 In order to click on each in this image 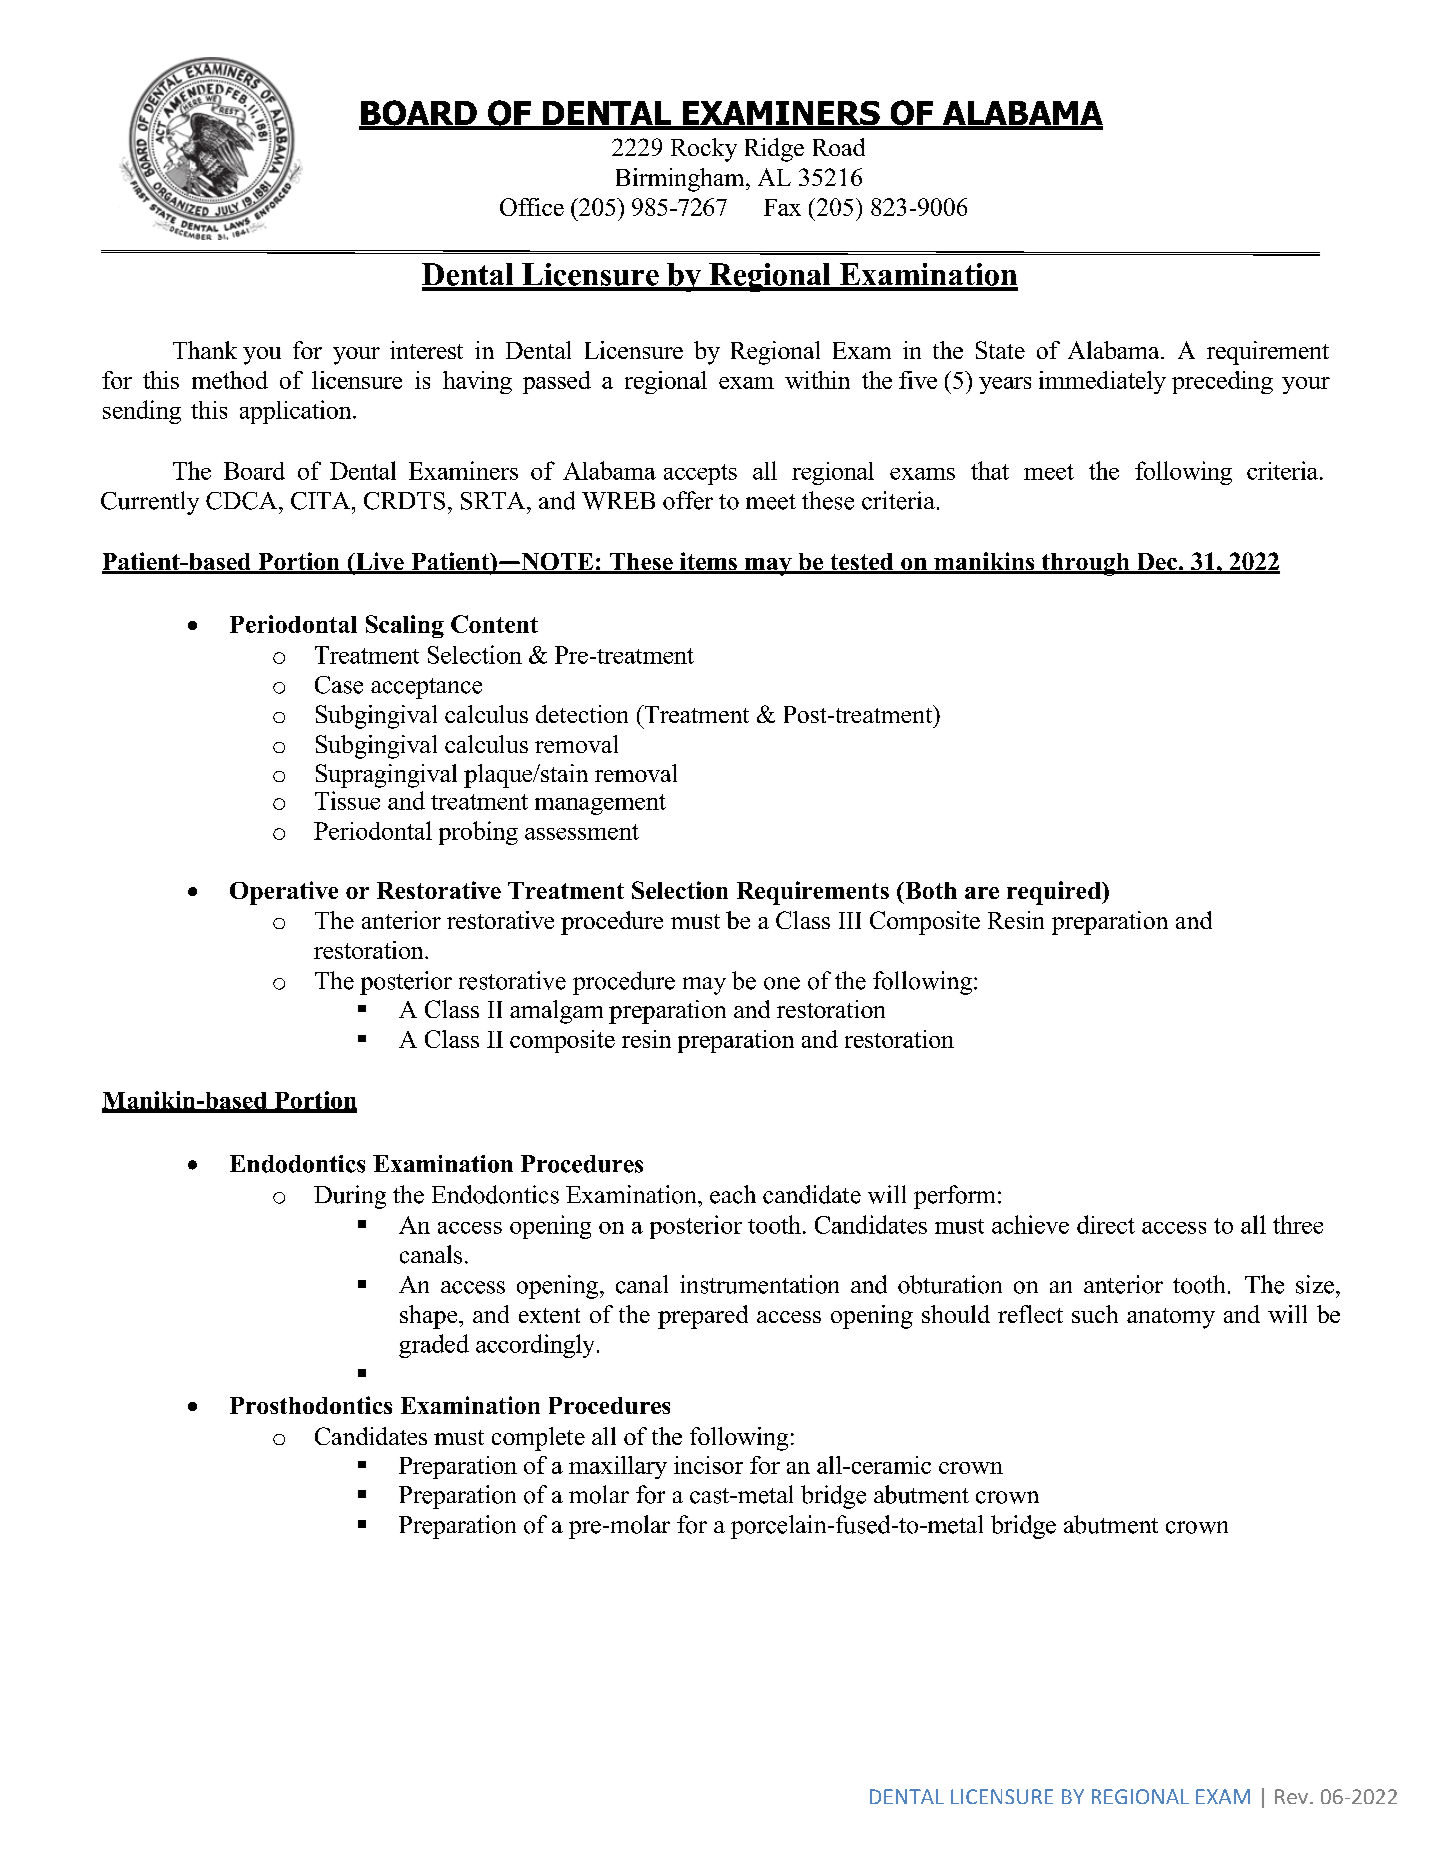, I will do `click(733, 1194)`.
